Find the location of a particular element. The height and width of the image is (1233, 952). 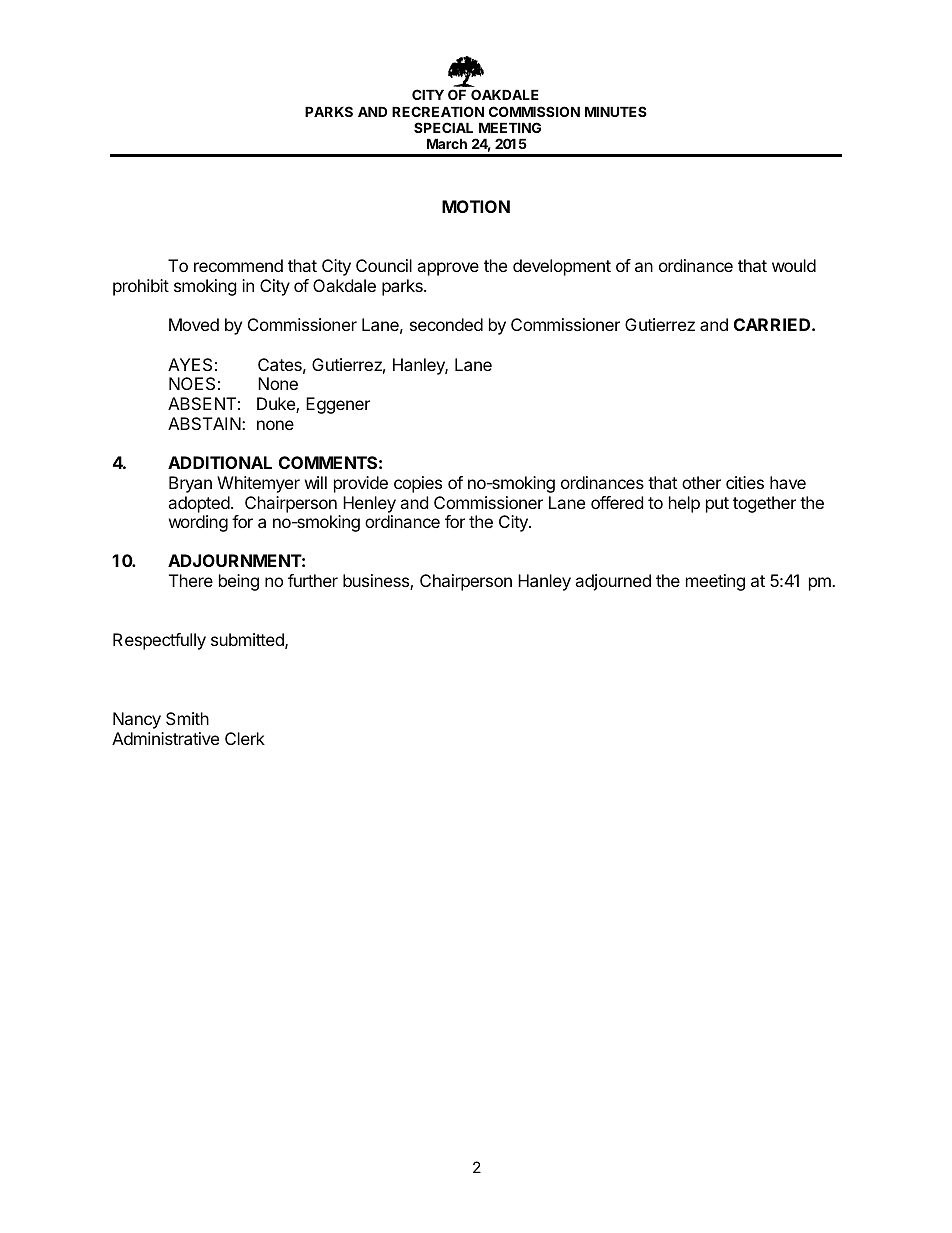

SPECIAL is located at coordinates (443, 127).
